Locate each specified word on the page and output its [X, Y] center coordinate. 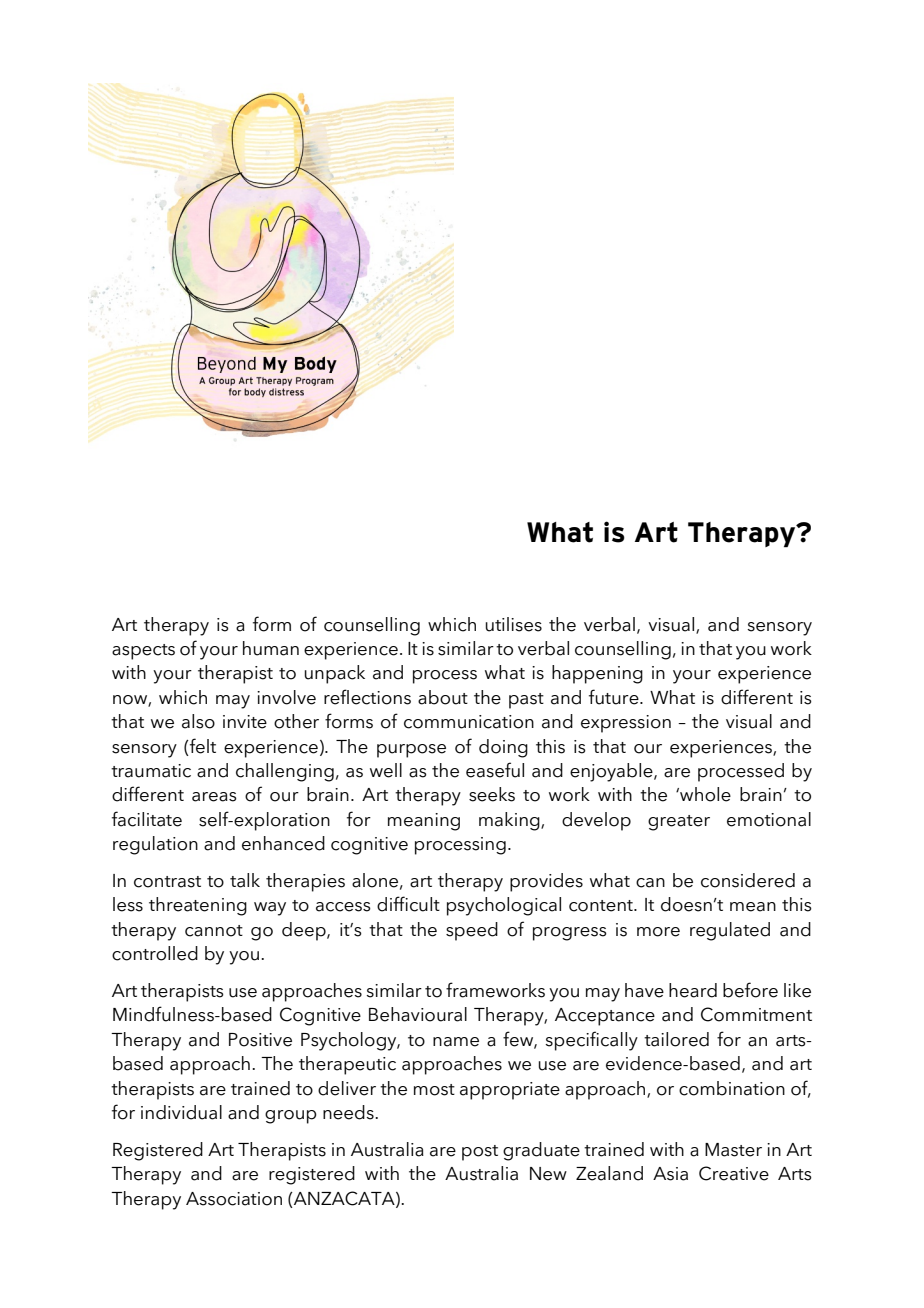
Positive [260, 1040]
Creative [734, 1173]
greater [679, 823]
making [510, 821]
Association [234, 1199]
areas [214, 797]
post [480, 1153]
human [271, 648]
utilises [513, 624]
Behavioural [418, 1014]
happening [597, 674]
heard [693, 990]
